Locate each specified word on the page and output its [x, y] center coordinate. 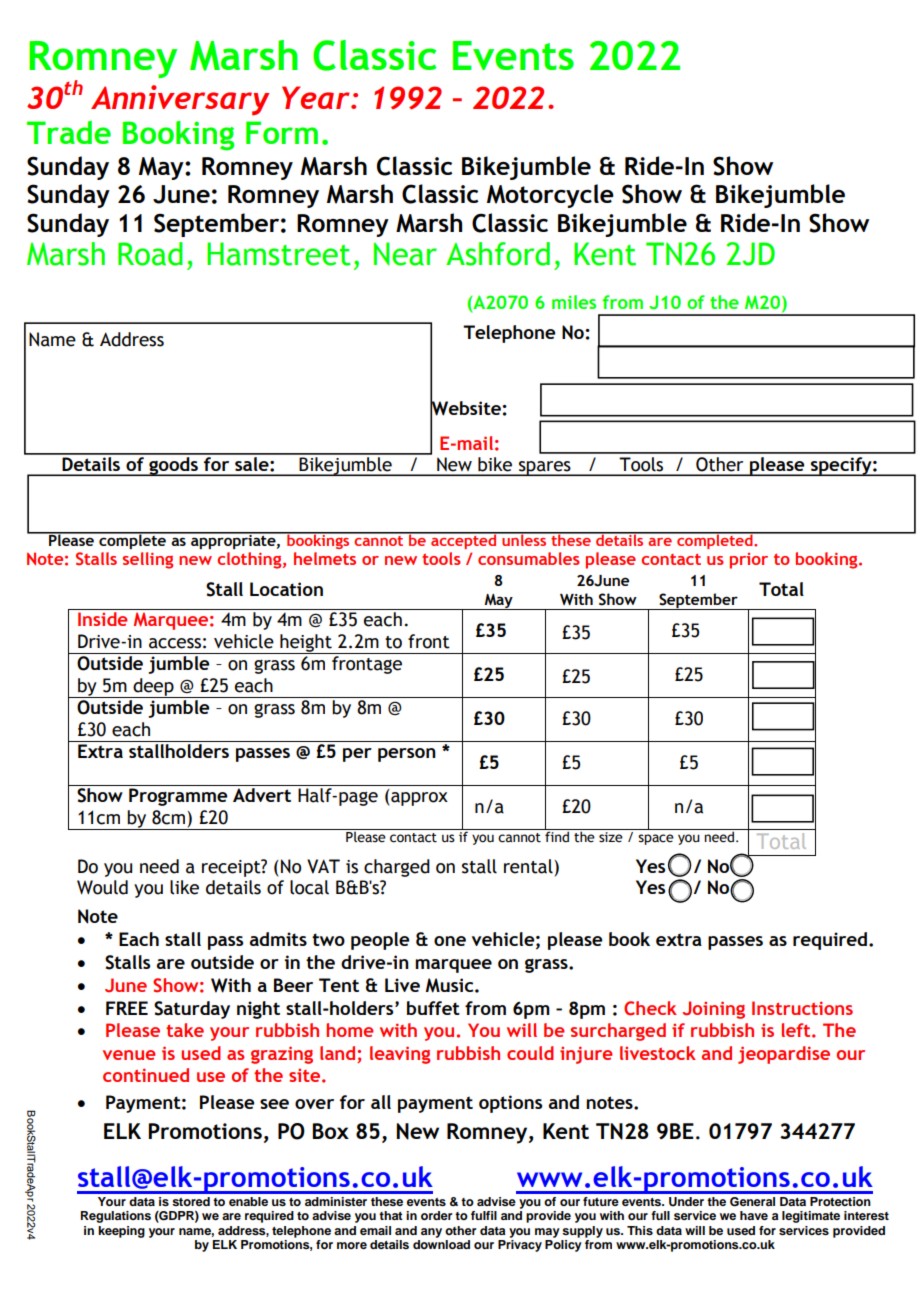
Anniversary [180, 100]
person [407, 755]
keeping [121, 1232]
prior [749, 561]
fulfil [484, 1215]
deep [153, 688]
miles [574, 302]
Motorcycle [550, 196]
